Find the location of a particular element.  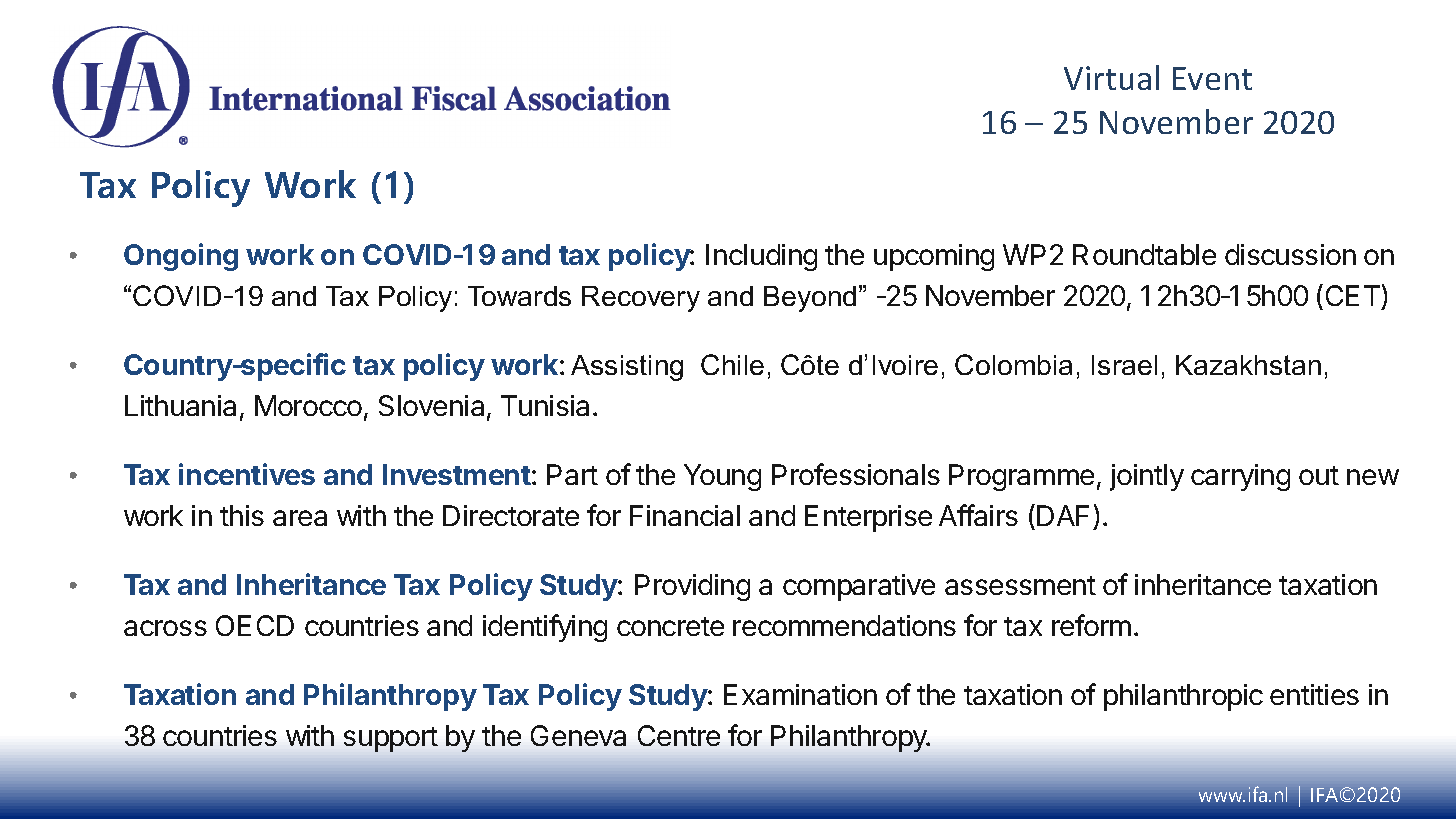

support is located at coordinates (391, 739).
